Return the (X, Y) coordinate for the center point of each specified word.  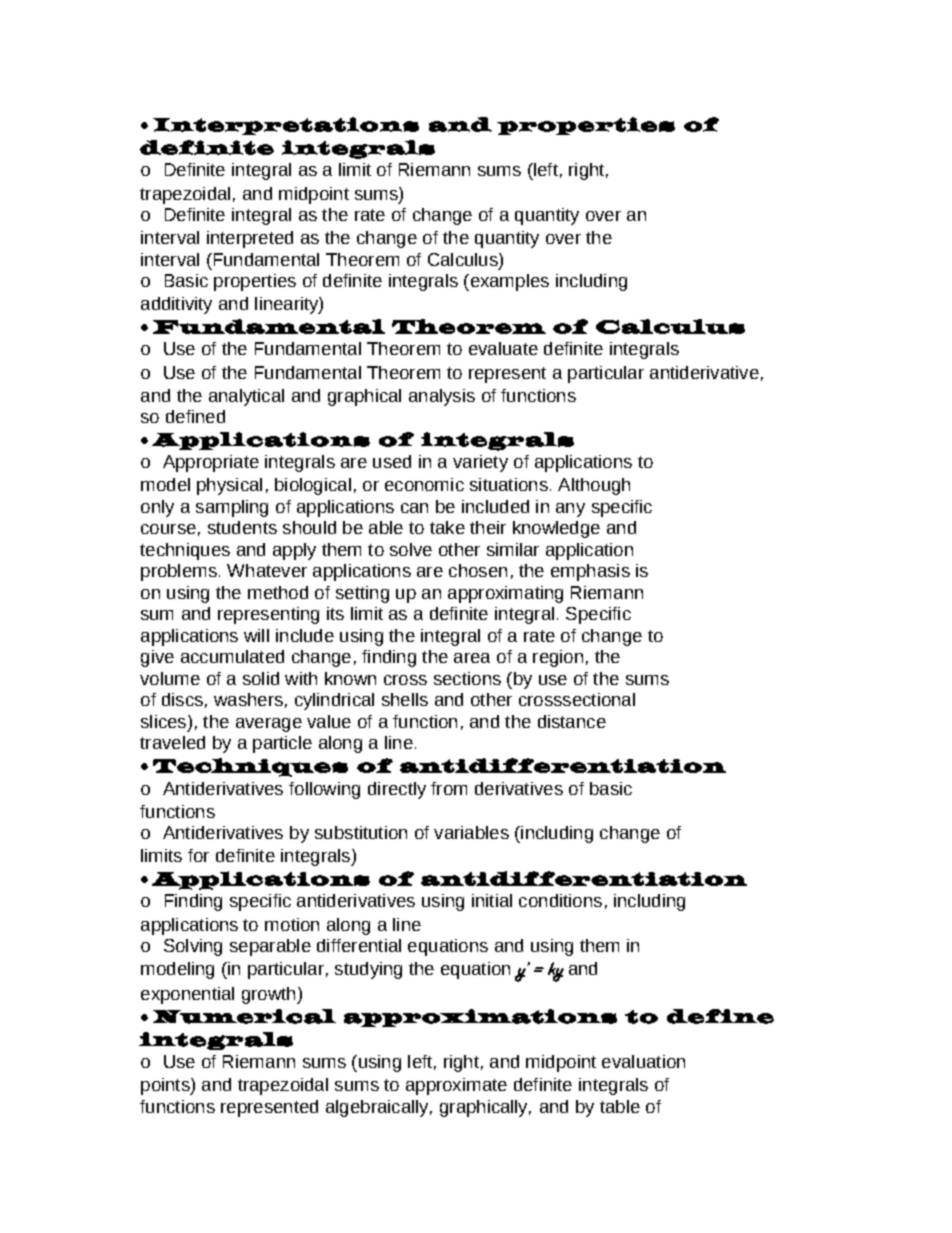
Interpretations (286, 126)
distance (572, 721)
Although (594, 486)
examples (508, 282)
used (392, 461)
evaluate (503, 348)
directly (397, 790)
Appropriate (211, 463)
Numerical (244, 1016)
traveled (172, 742)
